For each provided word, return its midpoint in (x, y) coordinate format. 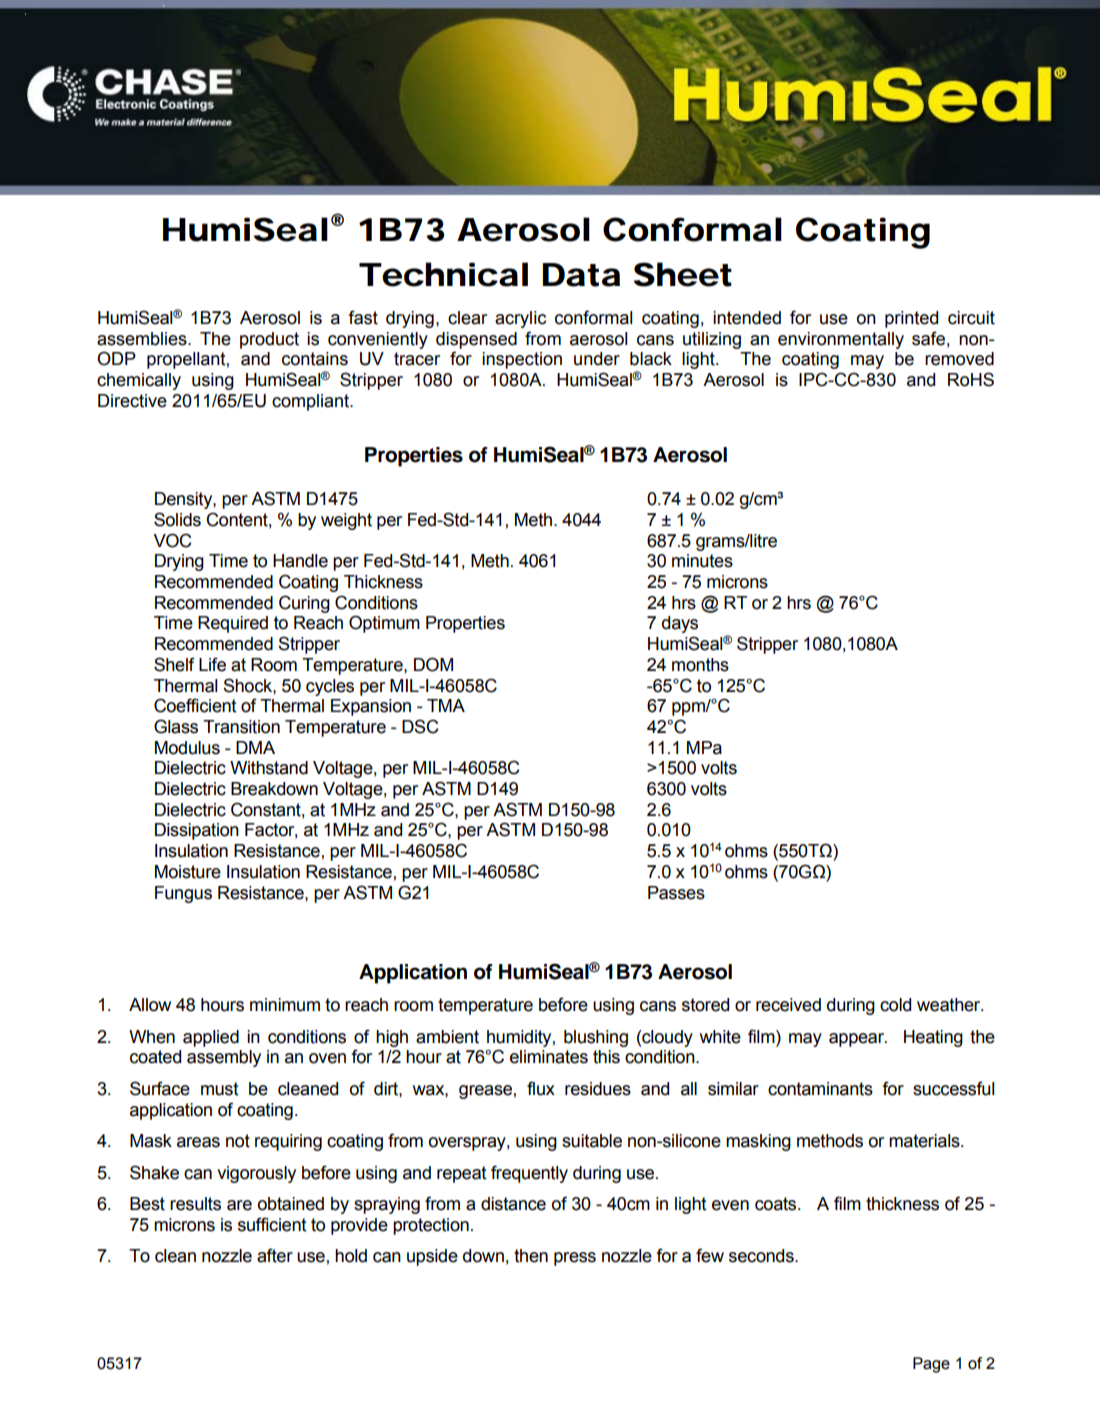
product (269, 340)
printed (911, 319)
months (700, 665)
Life (212, 664)
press (575, 1259)
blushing (596, 1038)
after (275, 1255)
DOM (433, 664)
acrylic (520, 319)
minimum (285, 1005)
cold (895, 1005)
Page (931, 1365)
